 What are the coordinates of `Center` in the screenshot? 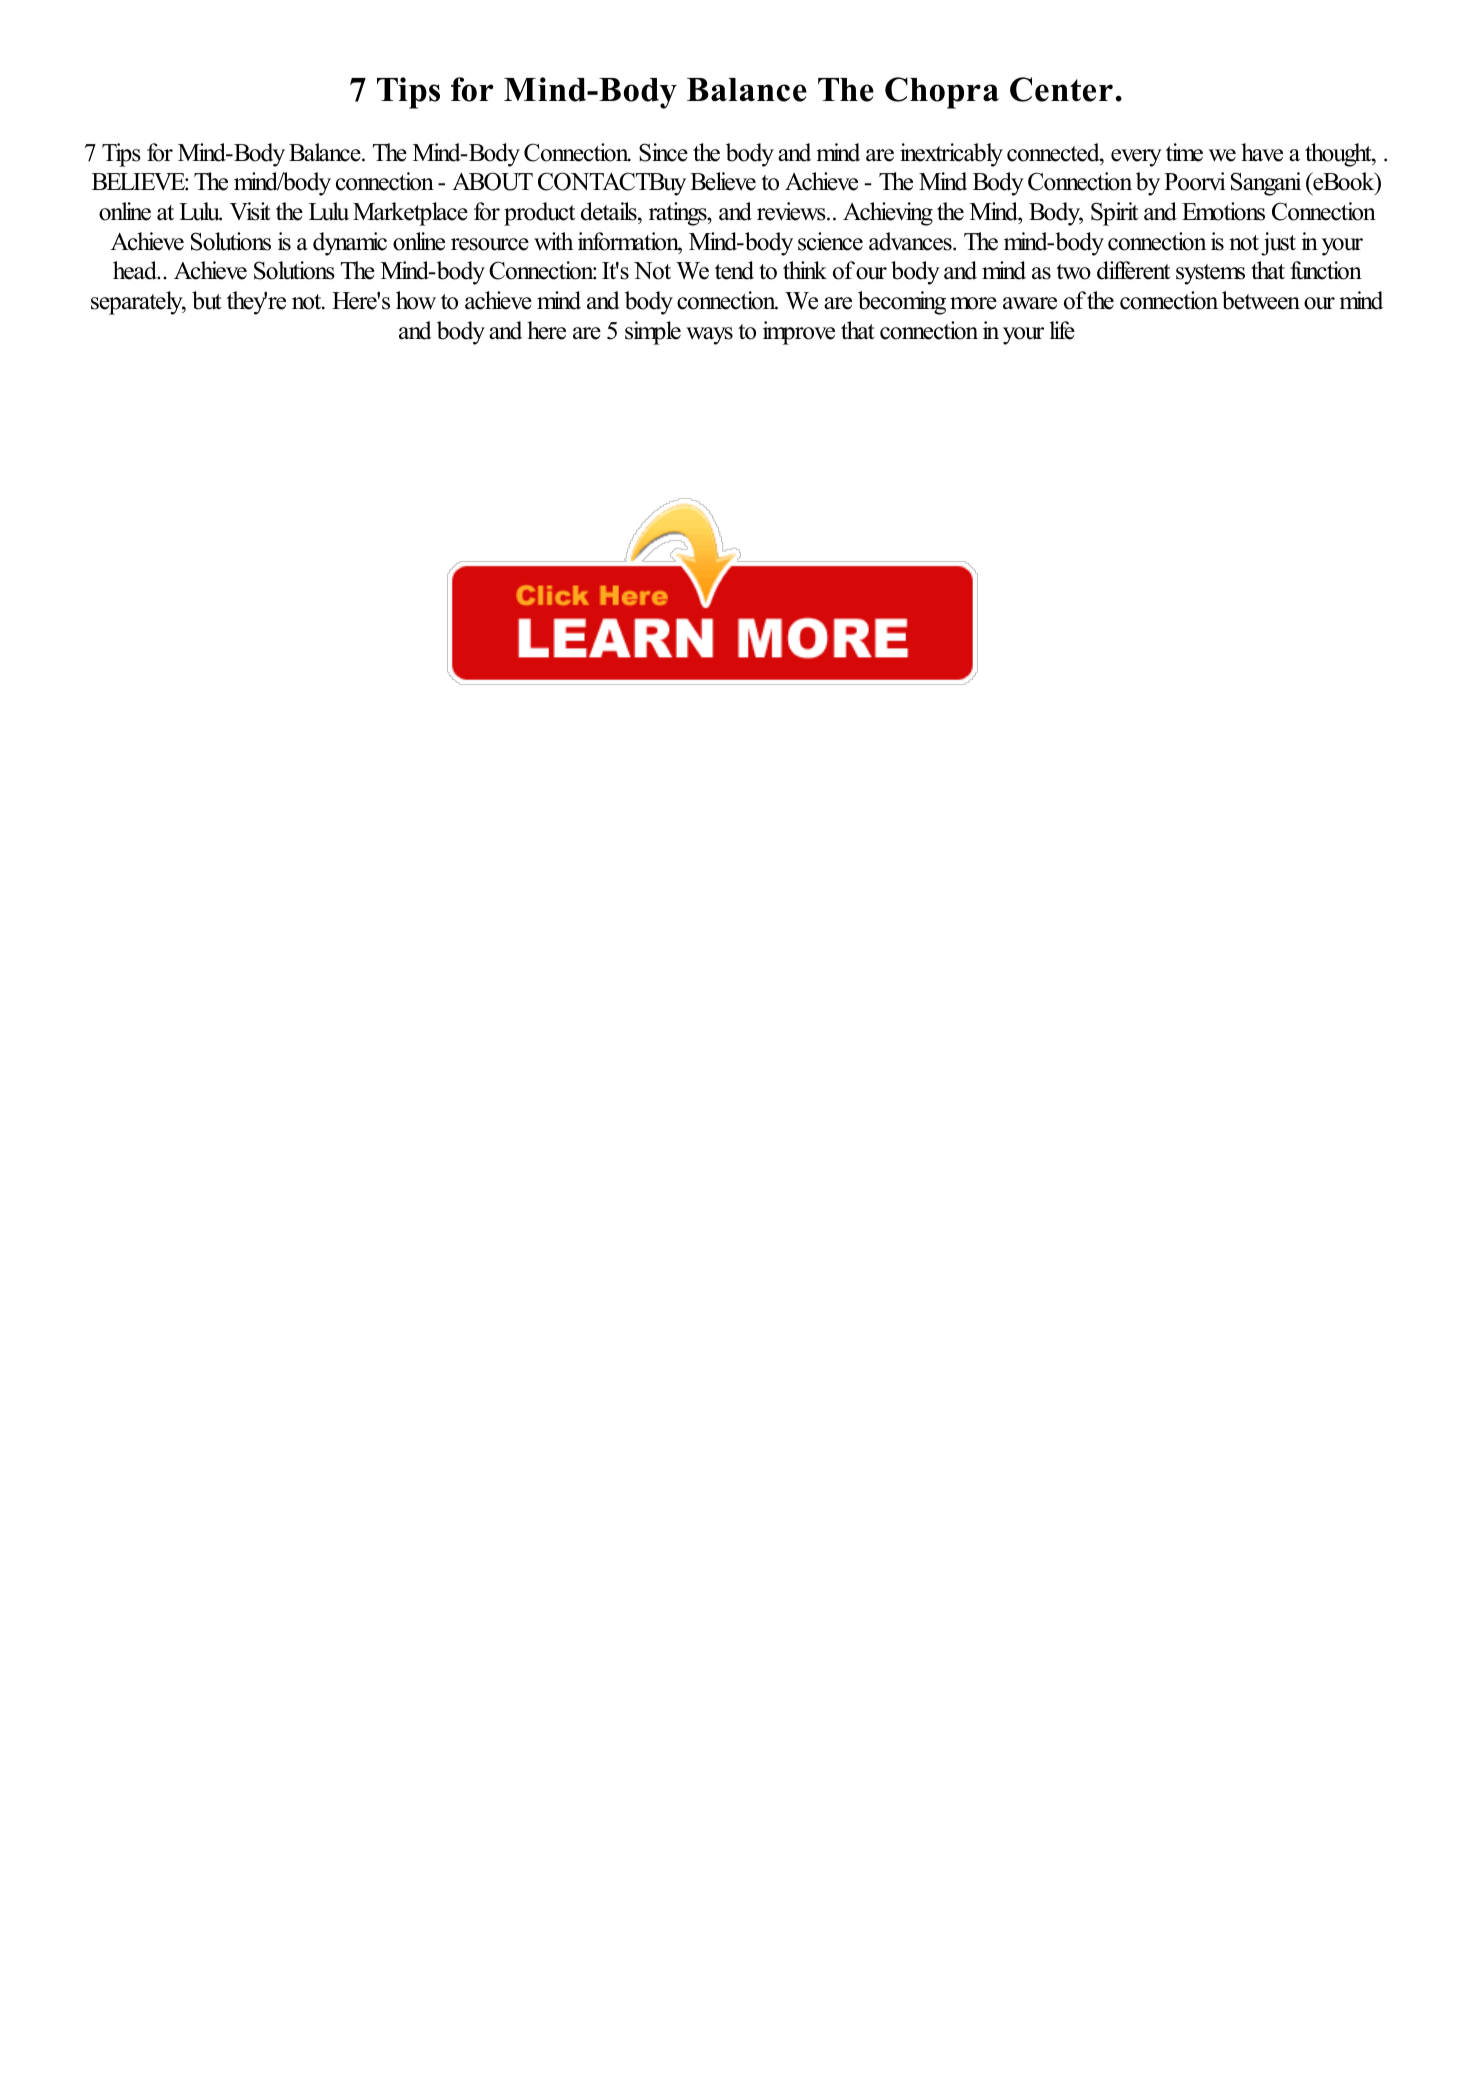 It's located at (1061, 89).
